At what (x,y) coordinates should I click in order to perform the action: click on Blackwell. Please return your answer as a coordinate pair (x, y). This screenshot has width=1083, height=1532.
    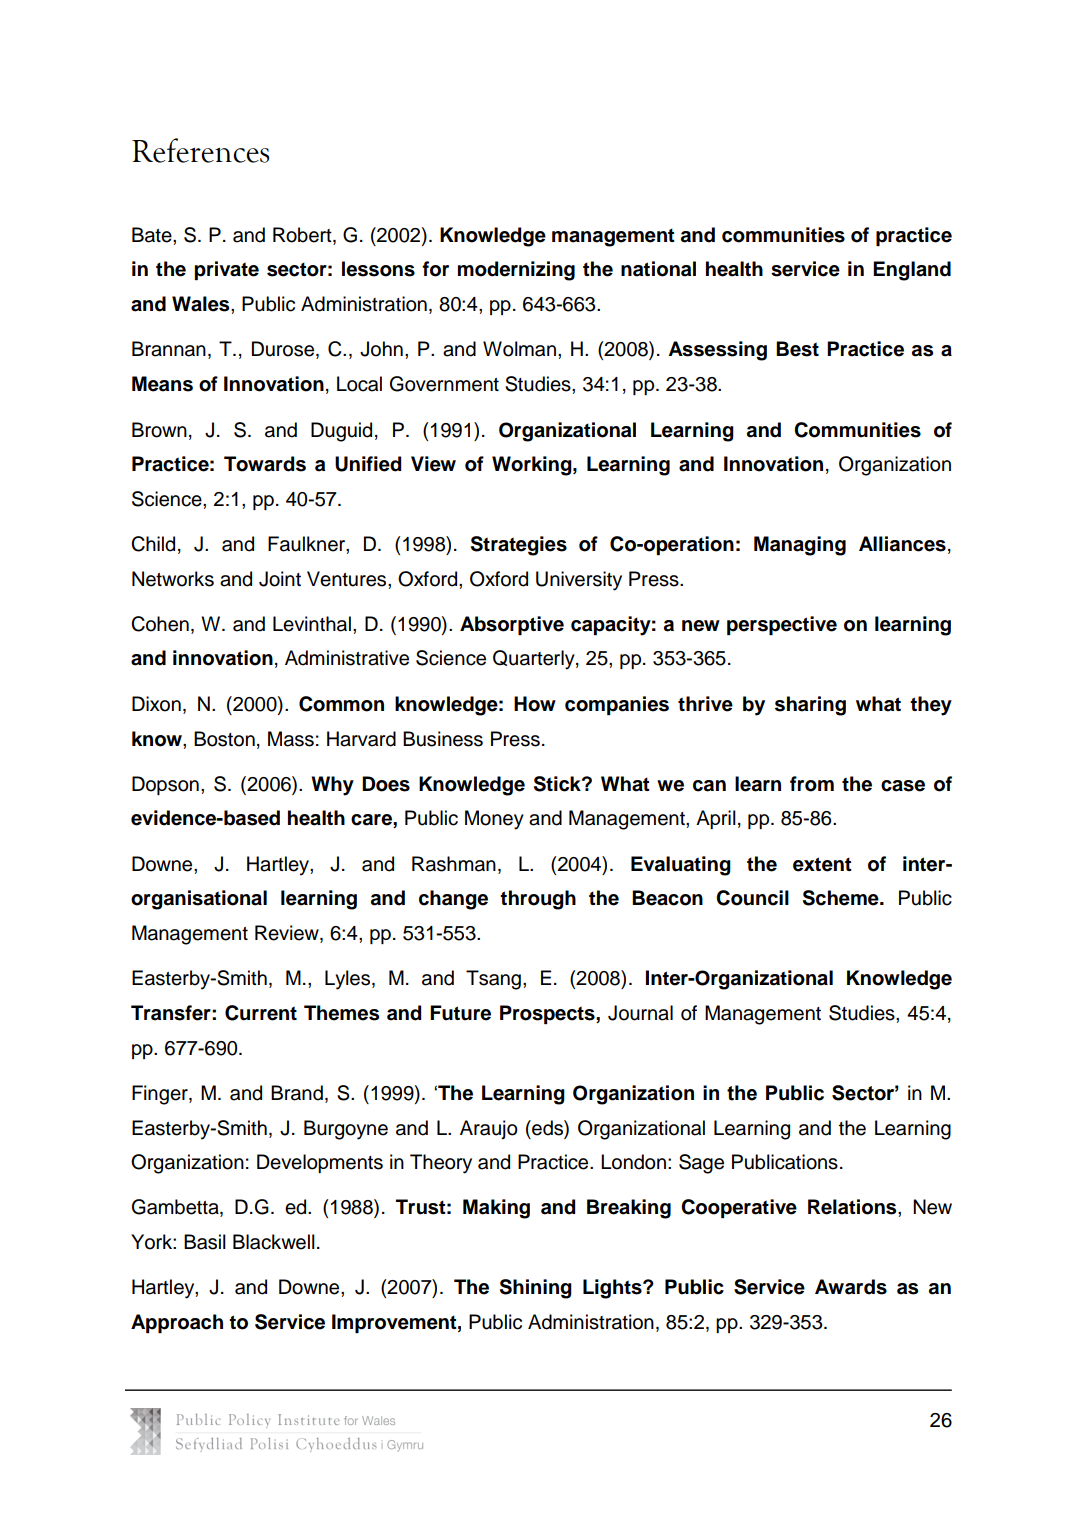
    Looking at the image, I should click on (274, 1242).
